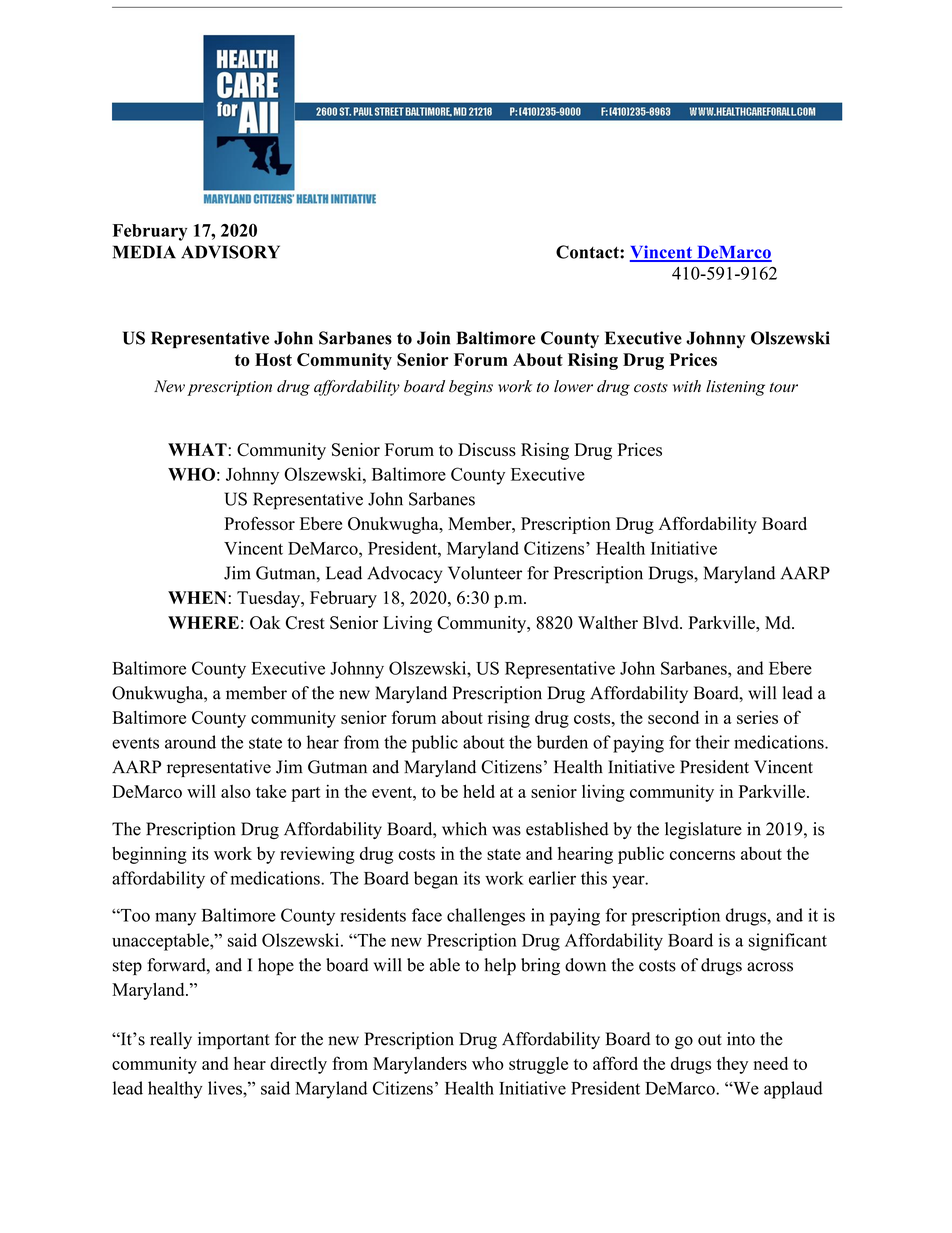 This screenshot has width=952, height=1233. What do you see at coordinates (226, 1088) in the screenshot?
I see `lives` at bounding box center [226, 1088].
